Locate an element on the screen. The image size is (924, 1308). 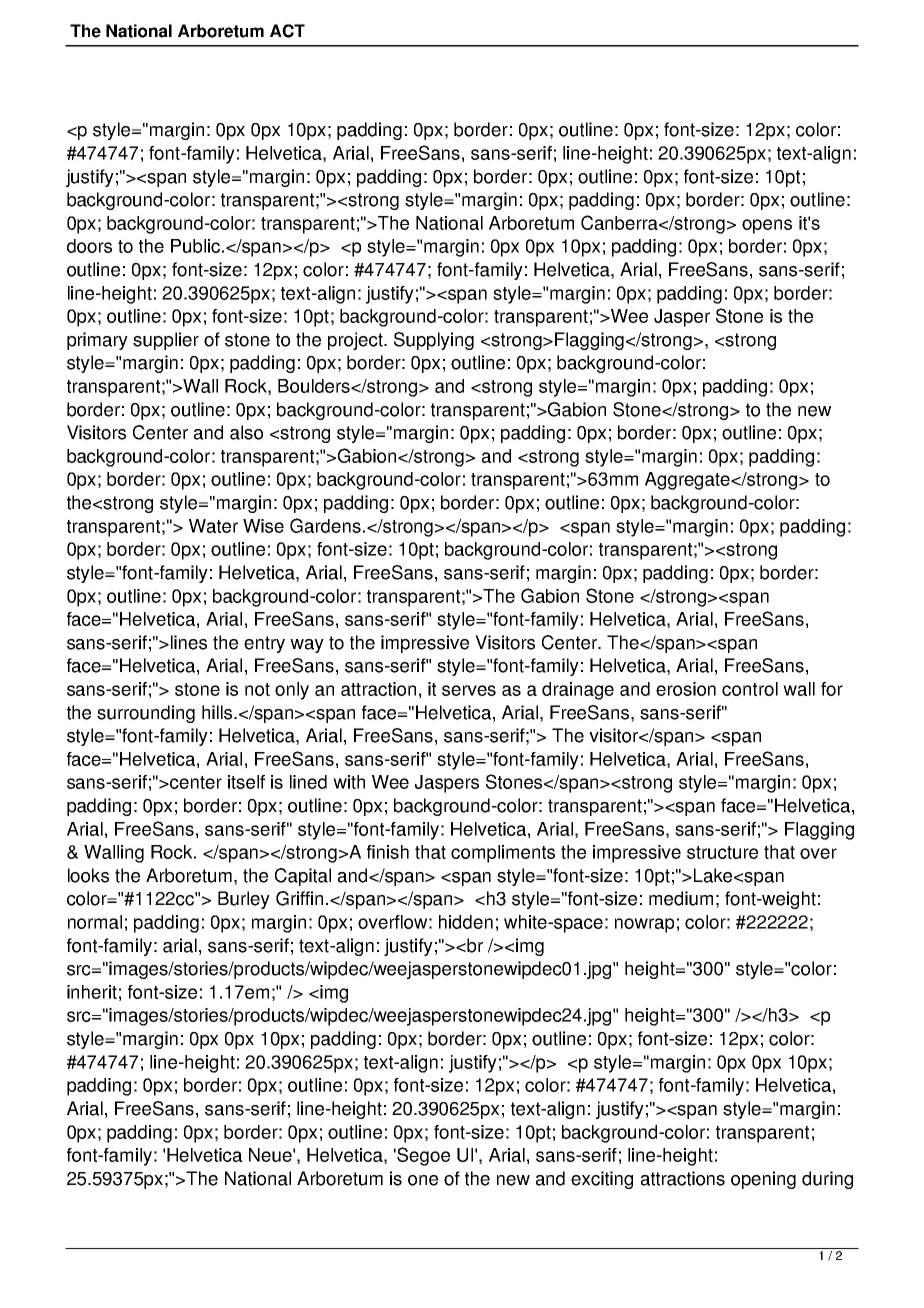
nowrap is located at coordinates (644, 925).
